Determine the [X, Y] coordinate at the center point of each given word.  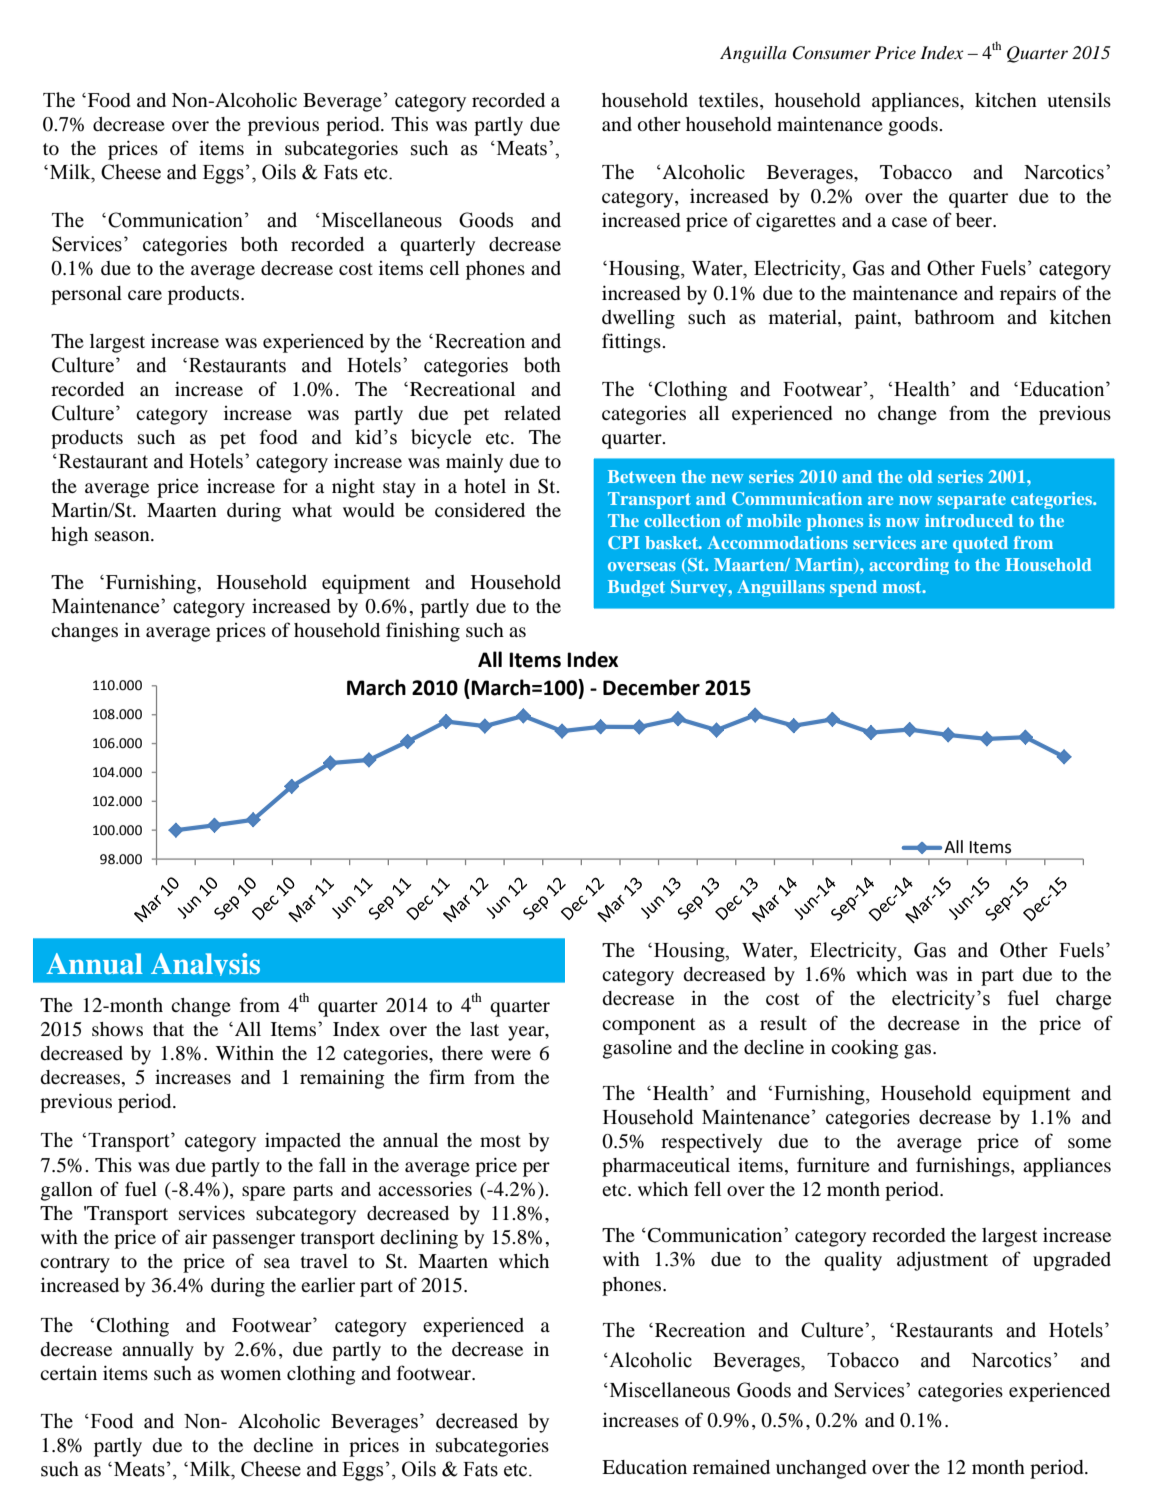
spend [853, 588]
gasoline [637, 1049]
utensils [1079, 100]
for [295, 485]
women [250, 1375]
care [145, 295]
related [532, 413]
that [168, 1029]
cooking [865, 1049]
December [651, 687]
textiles [730, 99]
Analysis [205, 964]
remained [731, 1467]
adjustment [942, 1261]
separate [972, 501]
